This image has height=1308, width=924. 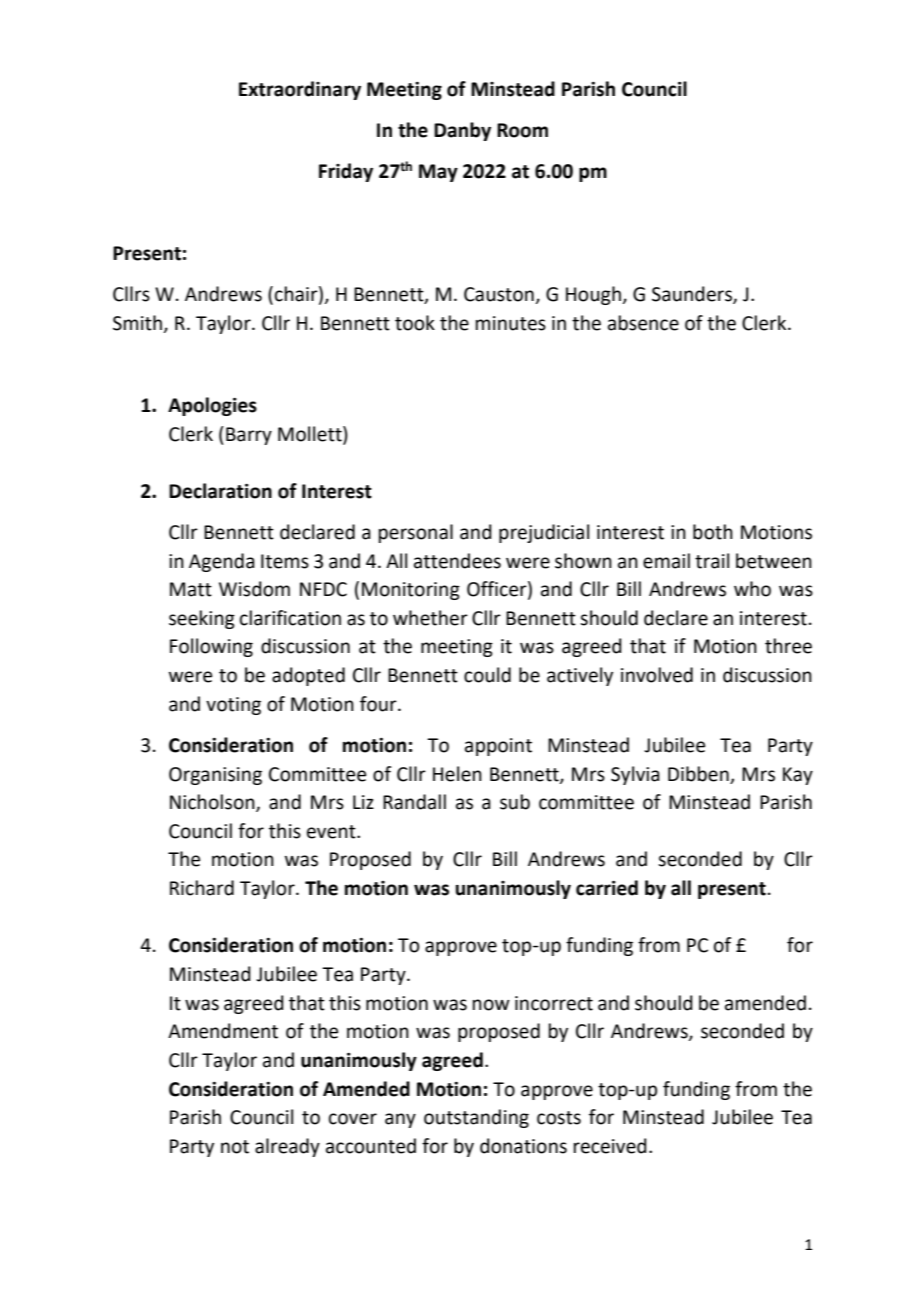 I want to click on Apologies, so click(x=212, y=406).
